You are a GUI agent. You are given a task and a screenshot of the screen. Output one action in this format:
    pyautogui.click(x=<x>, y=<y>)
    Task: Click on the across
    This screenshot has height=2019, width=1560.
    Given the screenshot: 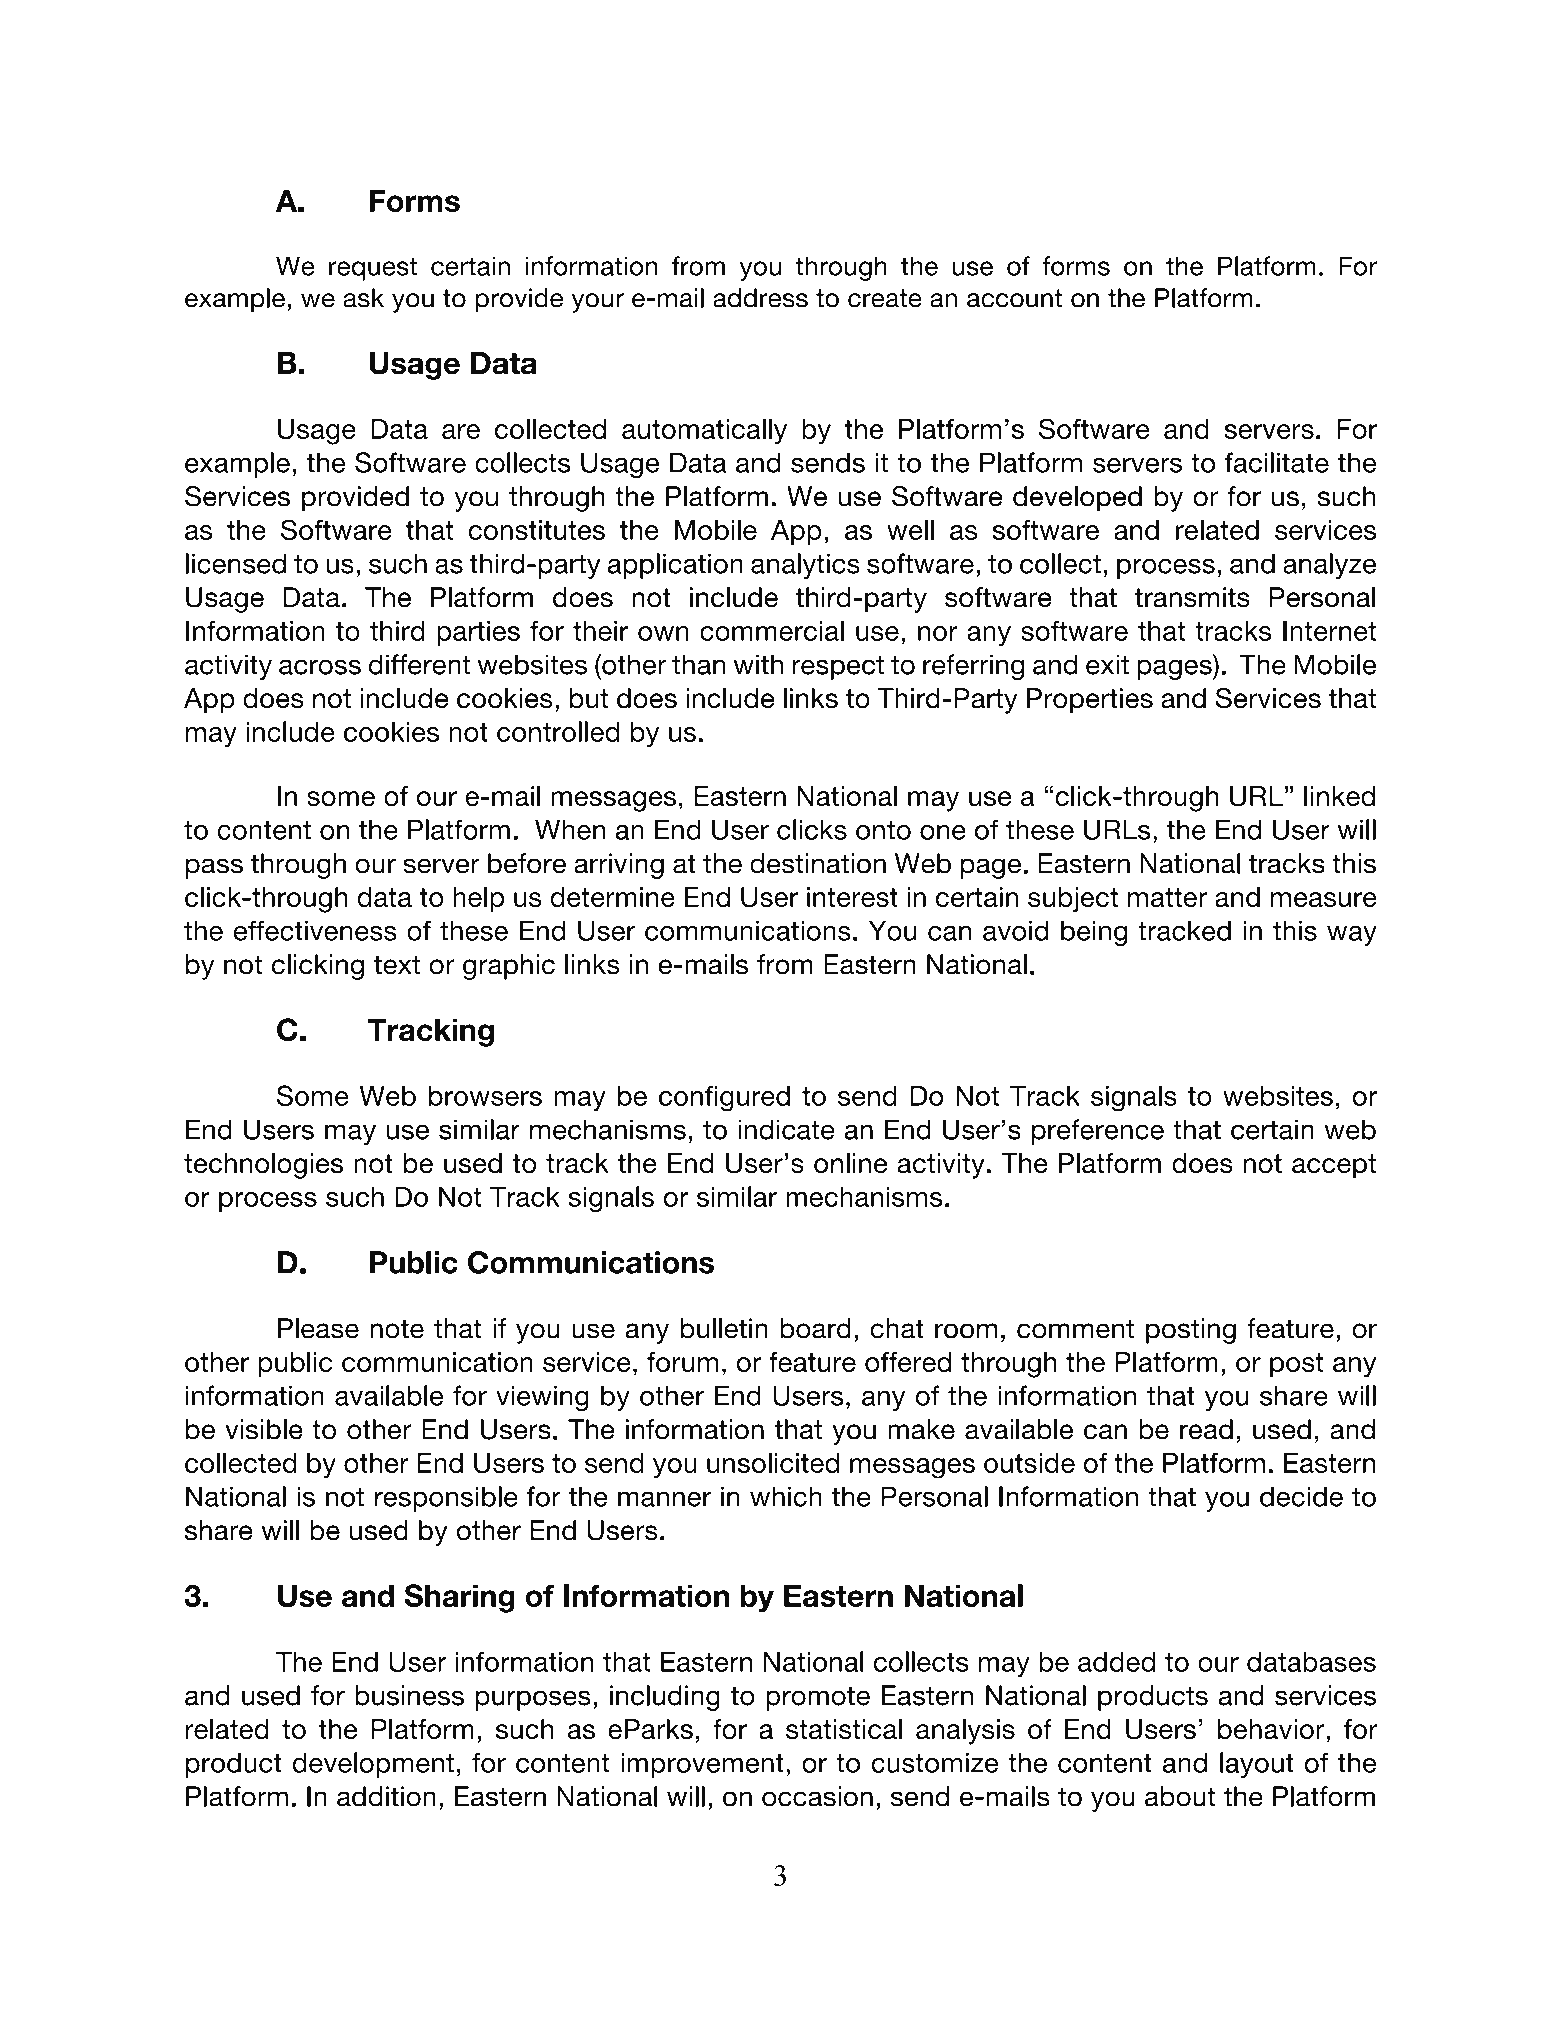 What is the action you would take?
    pyautogui.click(x=320, y=667)
